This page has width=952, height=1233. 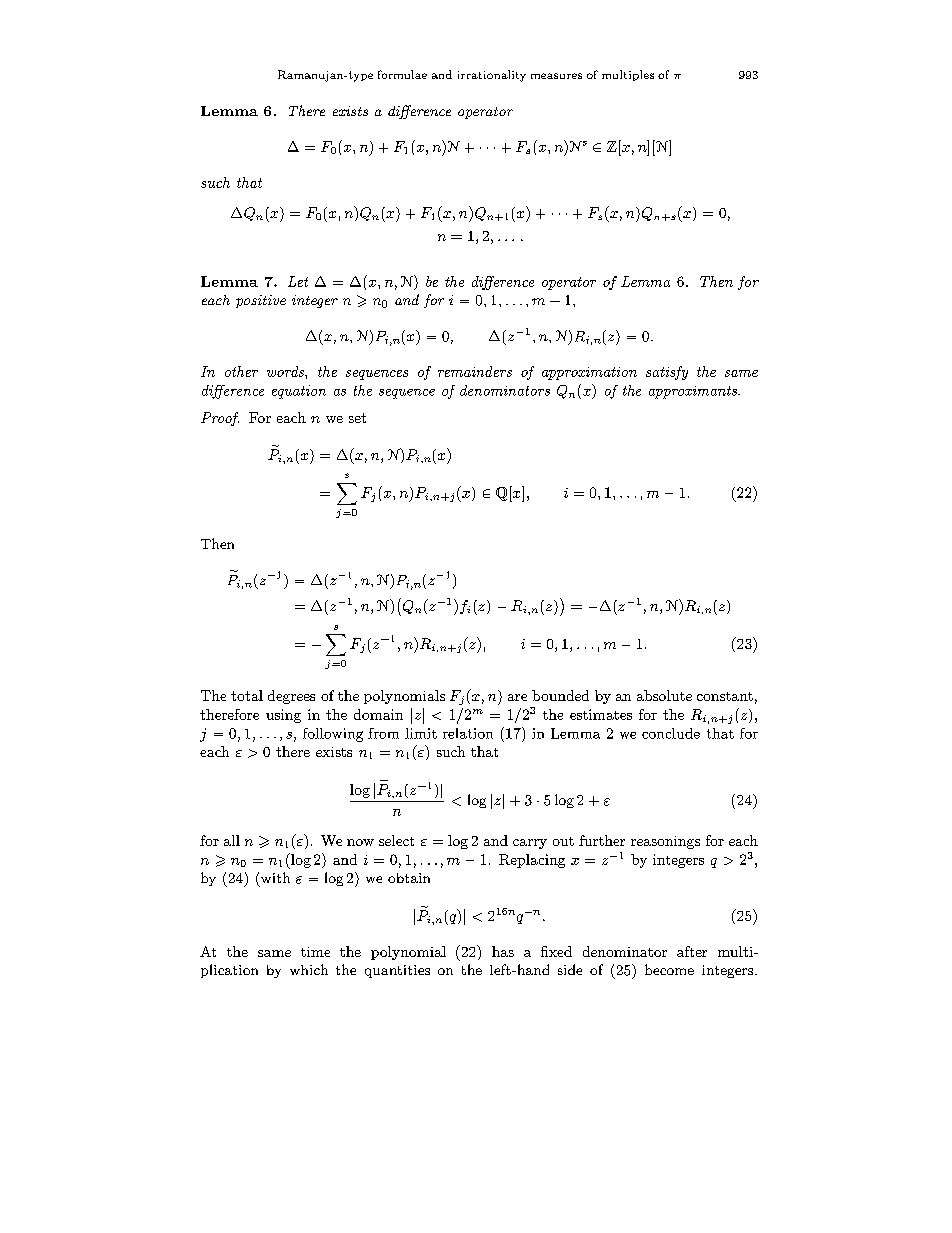 What do you see at coordinates (315, 952) in the page?
I see `time` at bounding box center [315, 952].
